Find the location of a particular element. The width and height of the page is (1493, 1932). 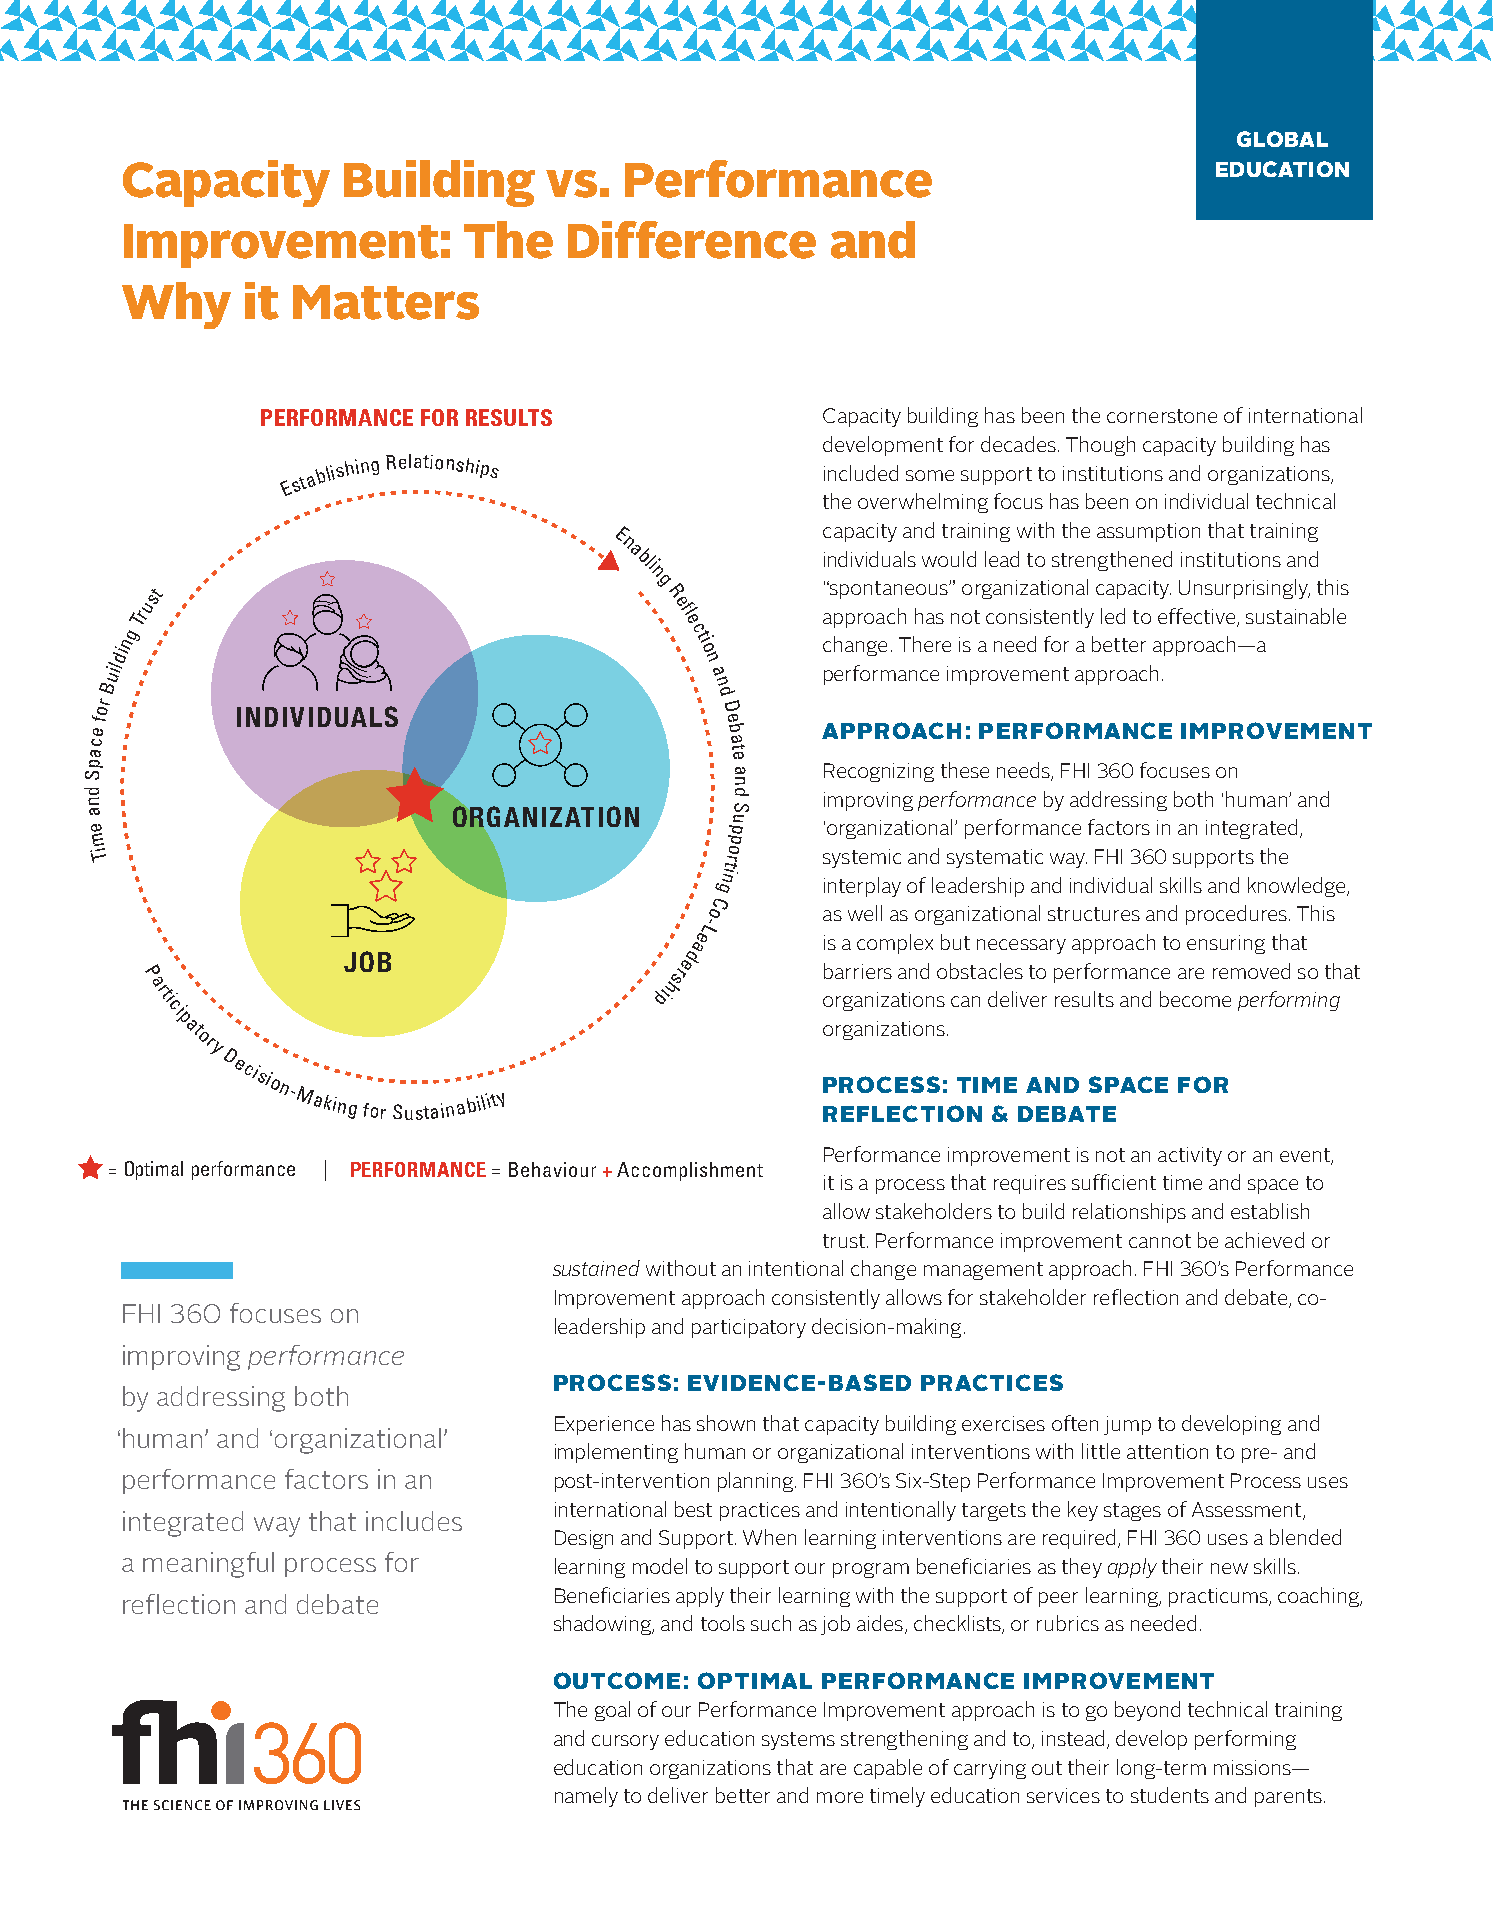

systems is located at coordinates (798, 1741).
